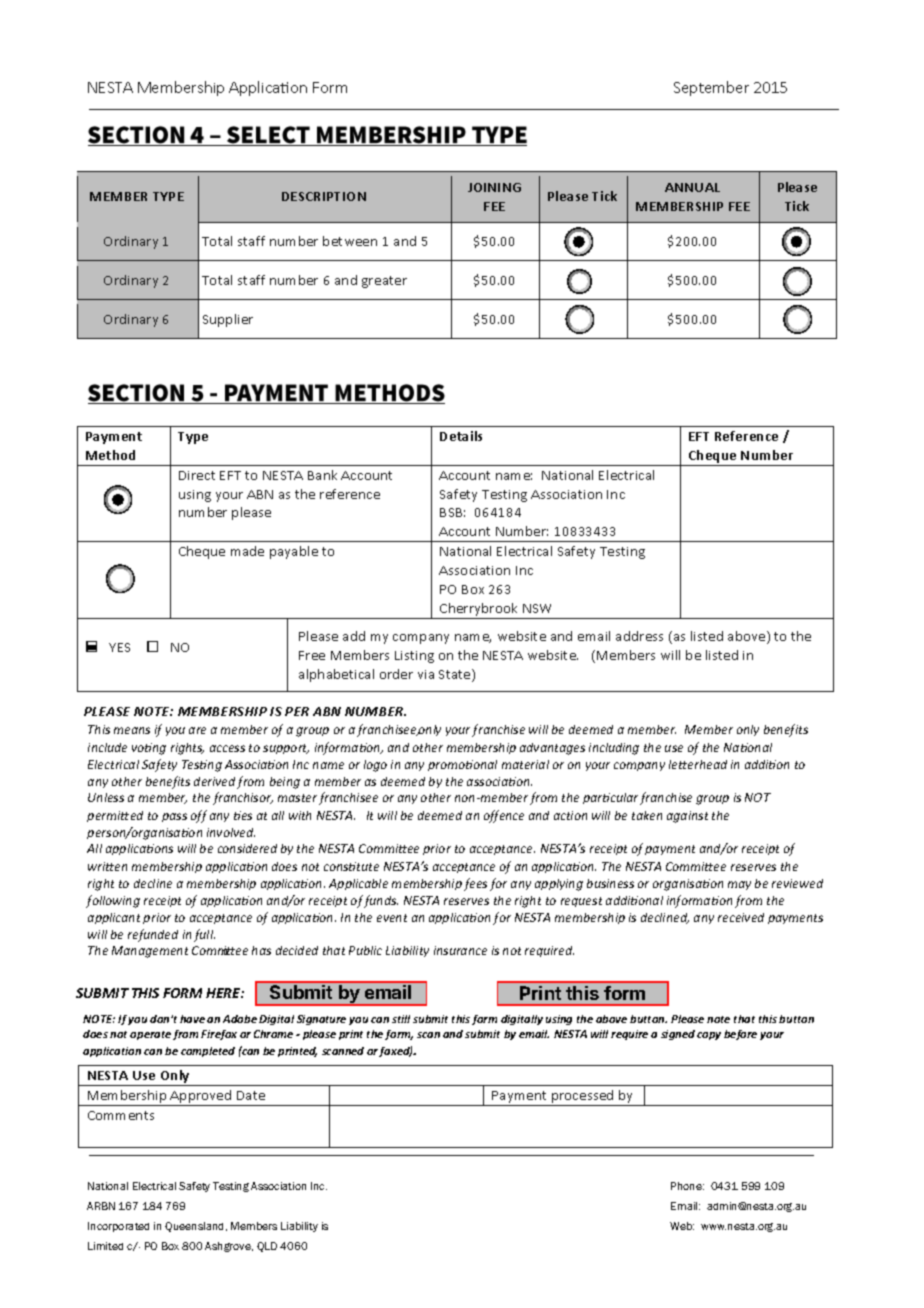  What do you see at coordinates (475, 884) in the document?
I see `fees` at bounding box center [475, 884].
